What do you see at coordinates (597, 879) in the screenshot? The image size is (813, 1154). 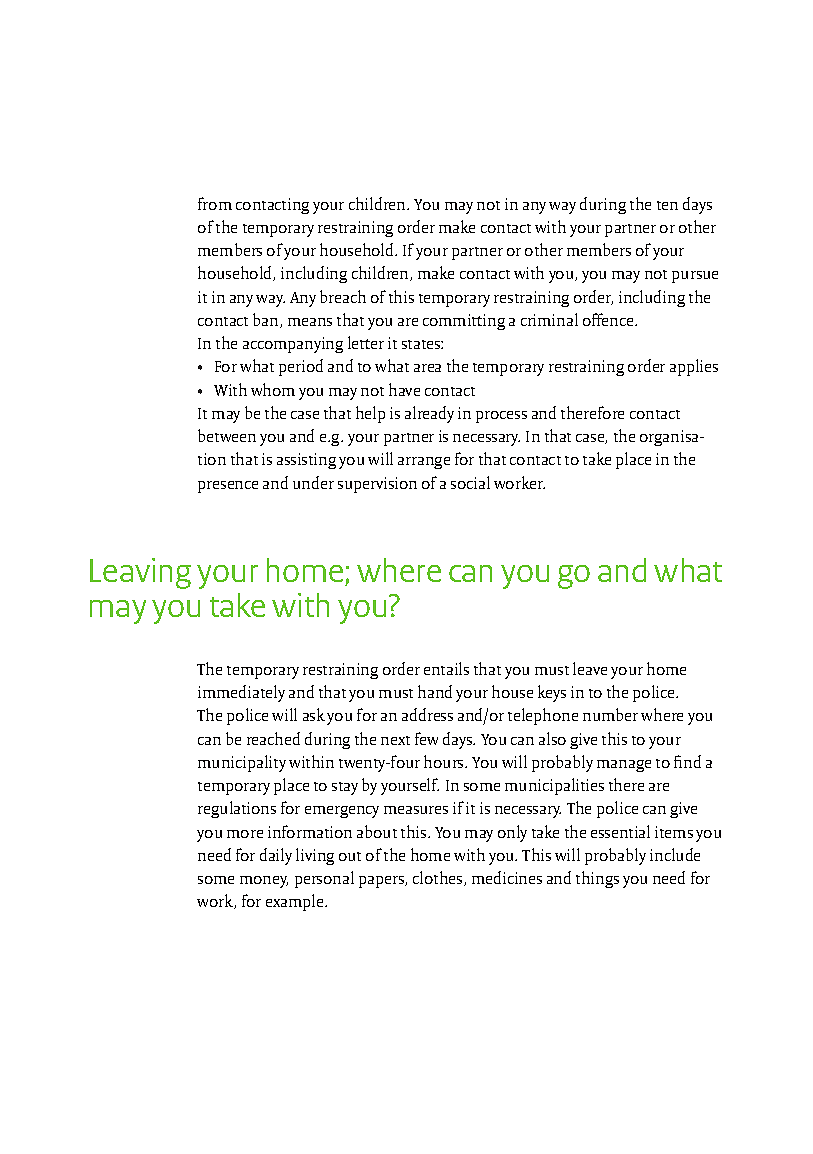 I see `things` at bounding box center [597, 879].
